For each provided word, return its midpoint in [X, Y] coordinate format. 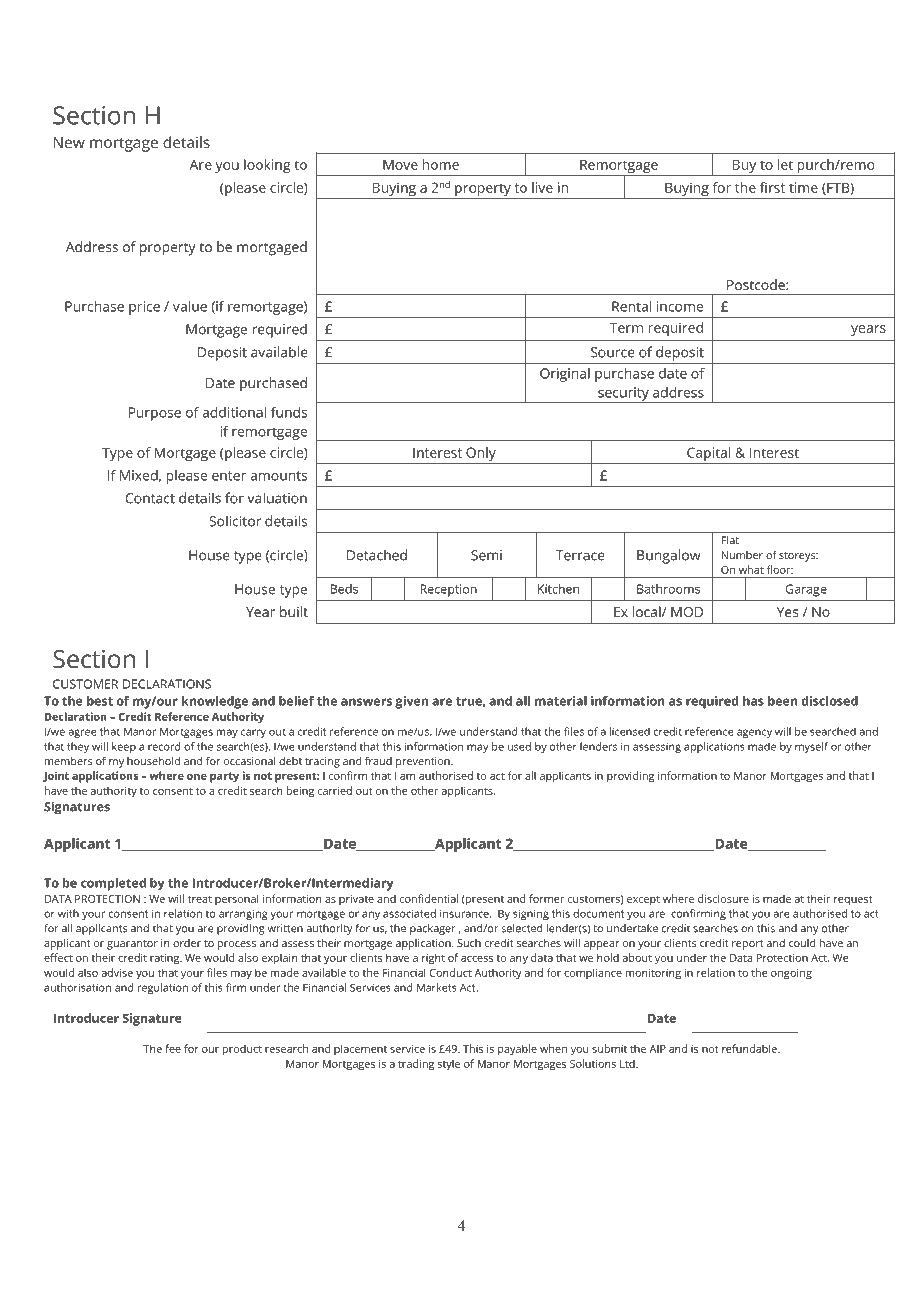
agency [754, 733]
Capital [708, 454]
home [441, 164]
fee [173, 1048]
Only [481, 454]
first [772, 187]
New [69, 142]
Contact [150, 498]
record [164, 746]
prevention [424, 762]
